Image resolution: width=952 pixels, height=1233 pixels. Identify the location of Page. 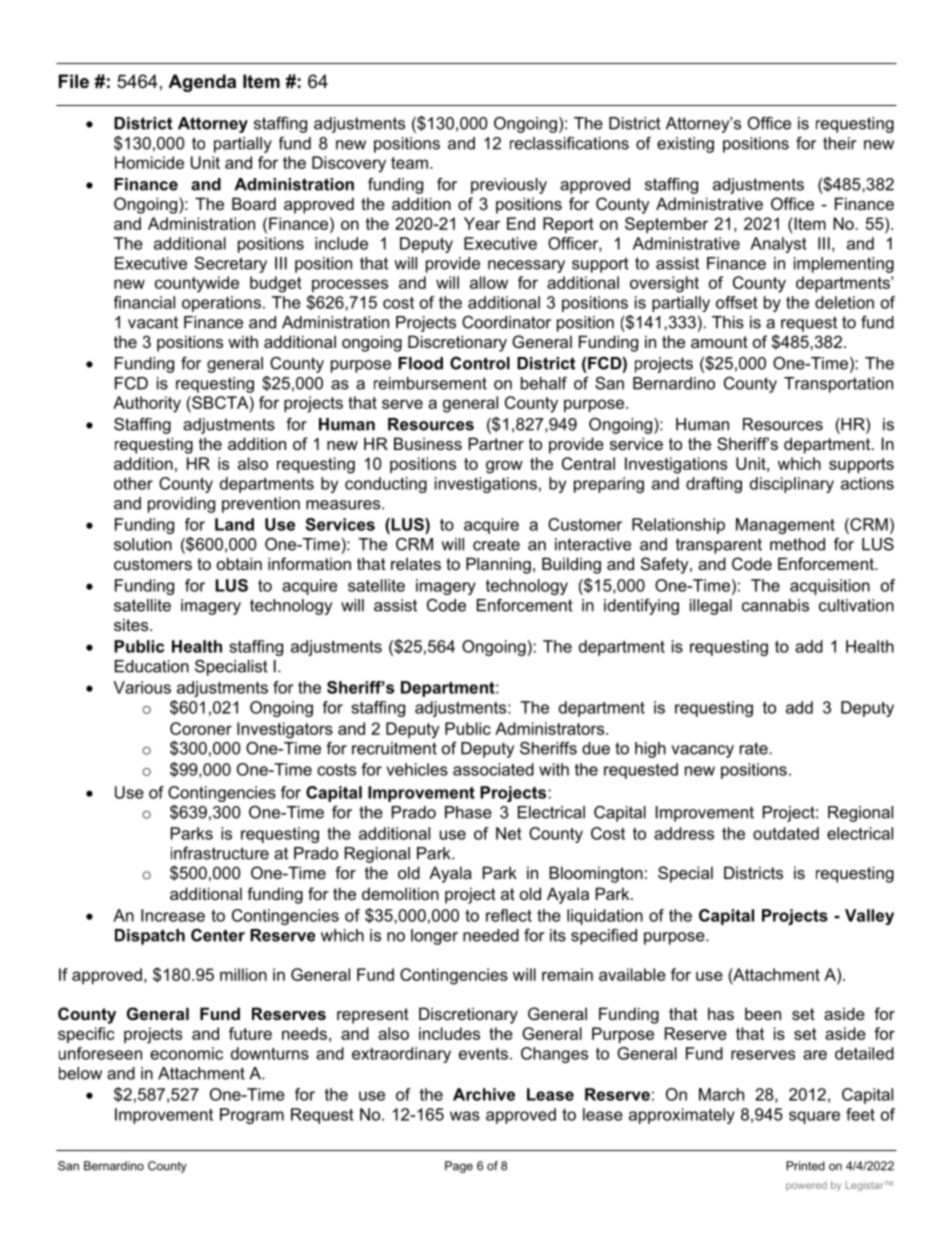
(459, 1167).
